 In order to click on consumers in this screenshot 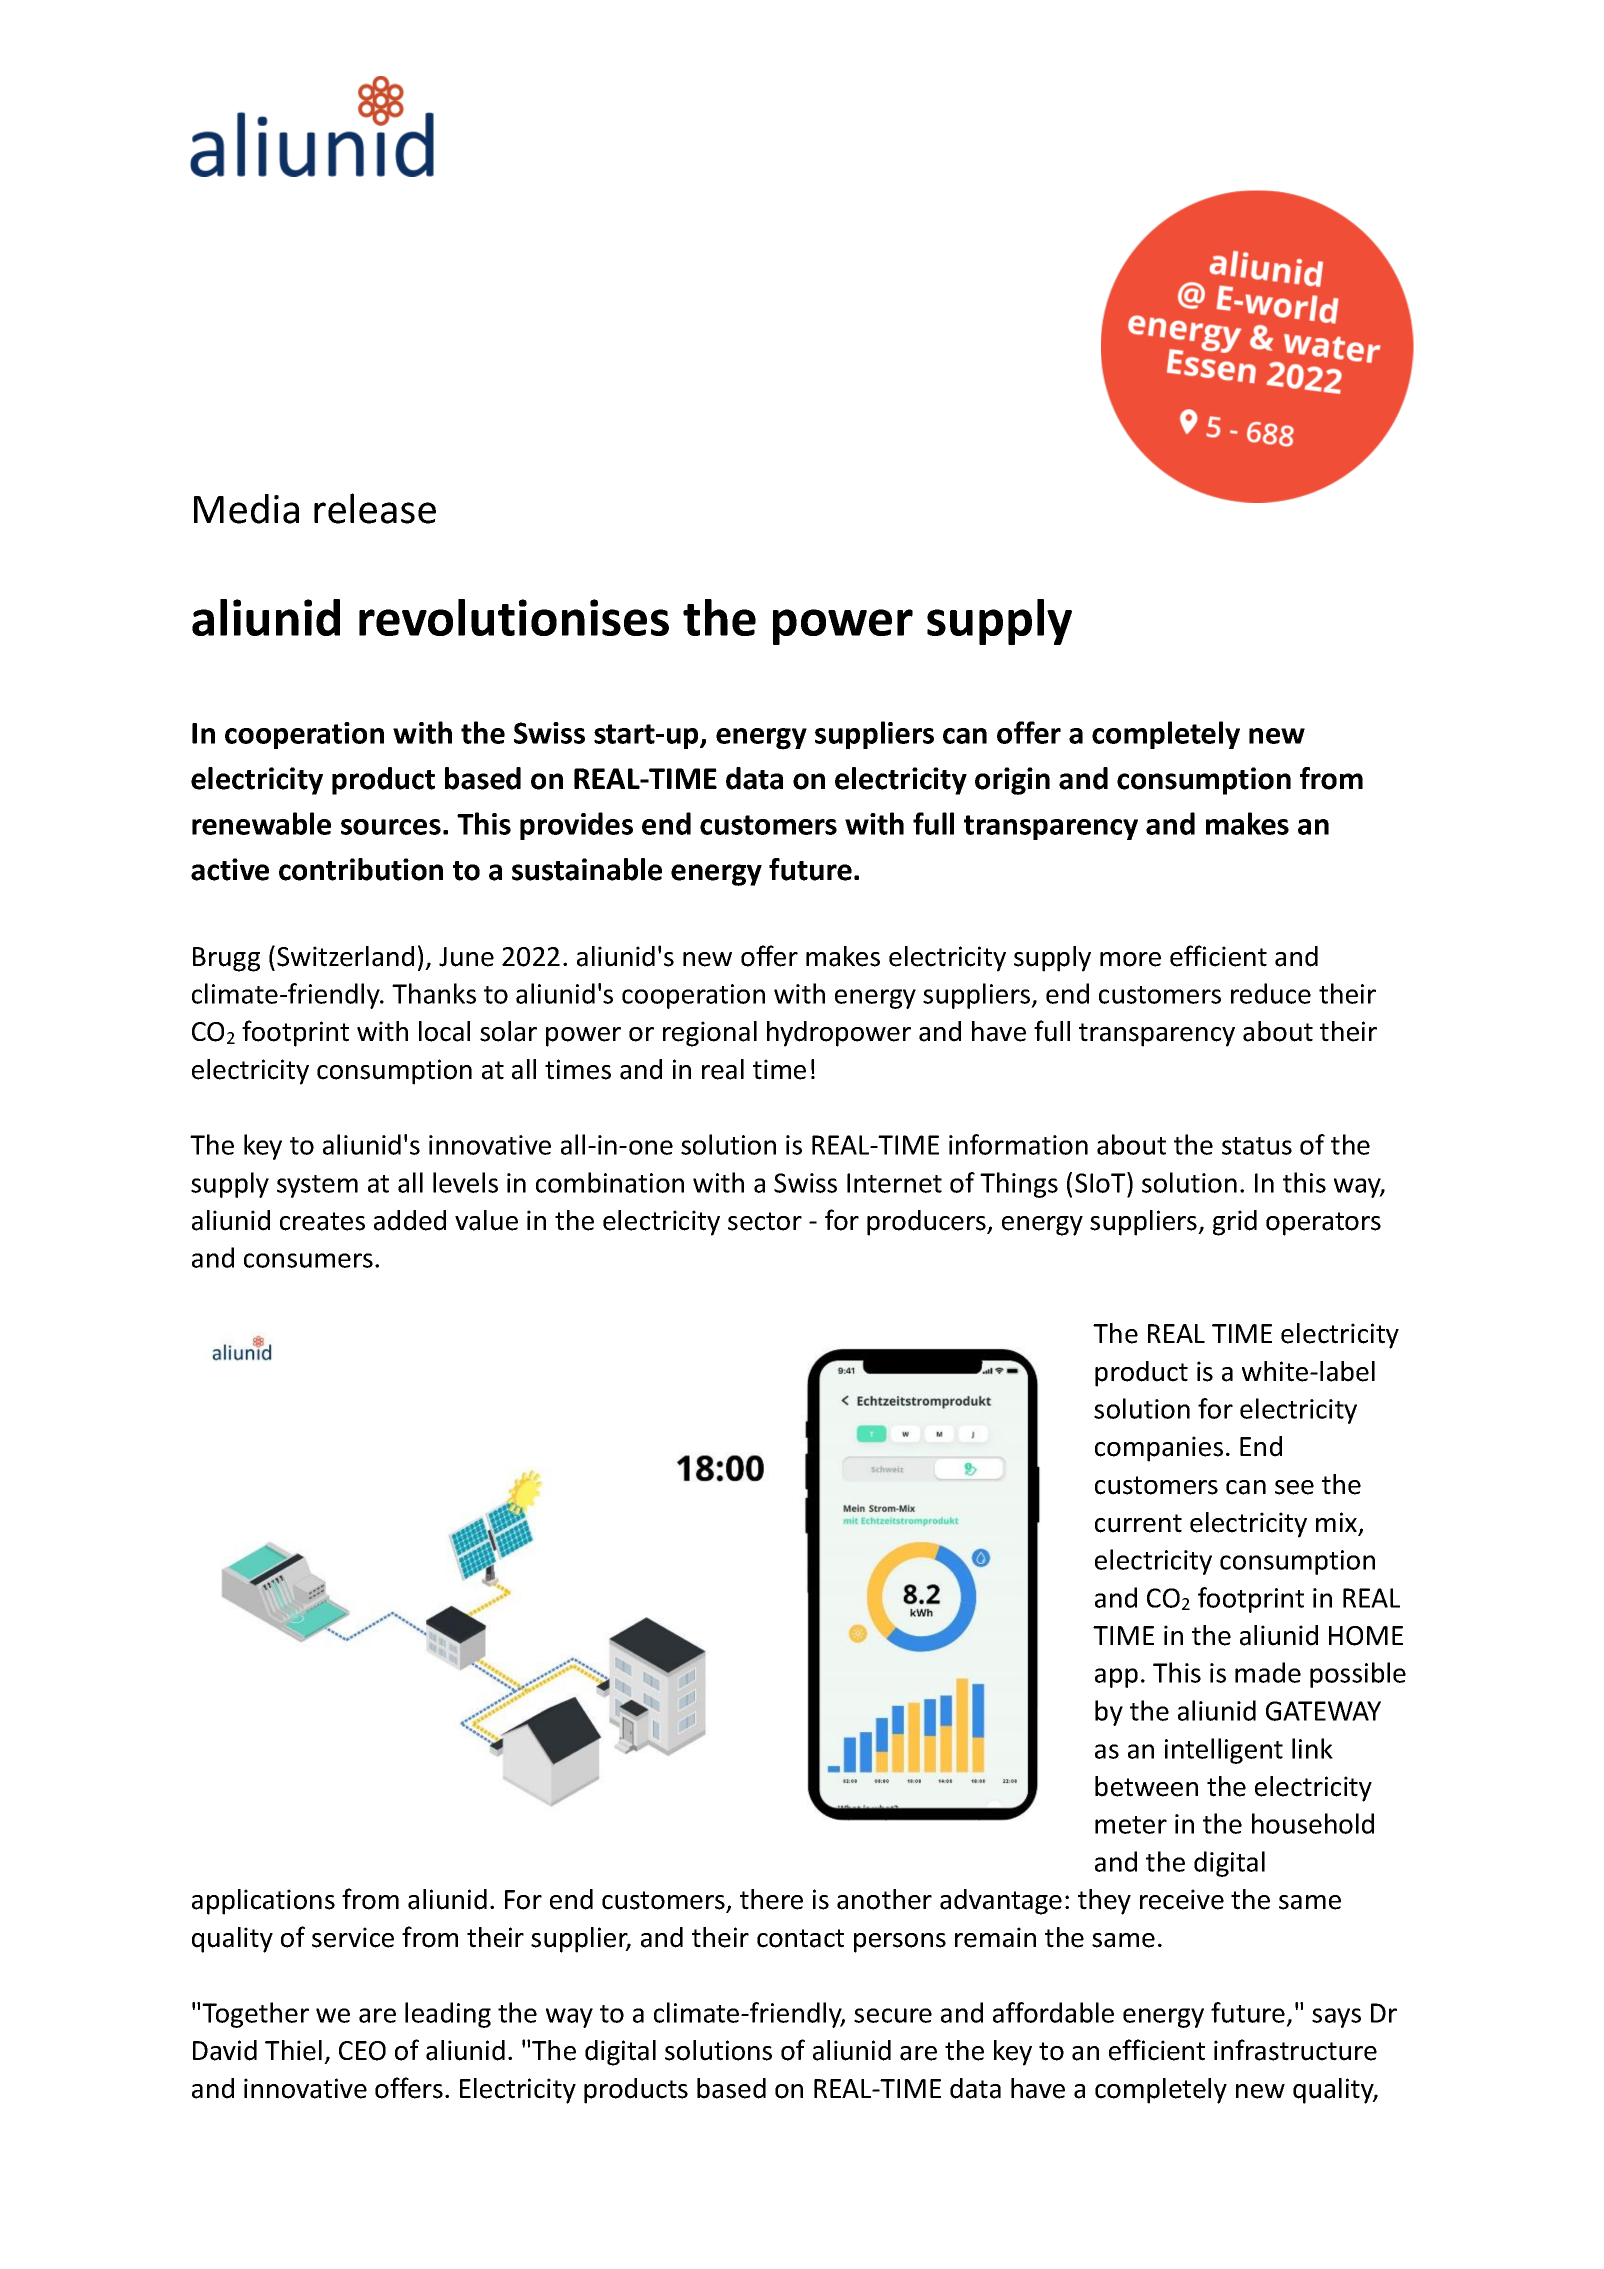, I will do `click(308, 1260)`.
